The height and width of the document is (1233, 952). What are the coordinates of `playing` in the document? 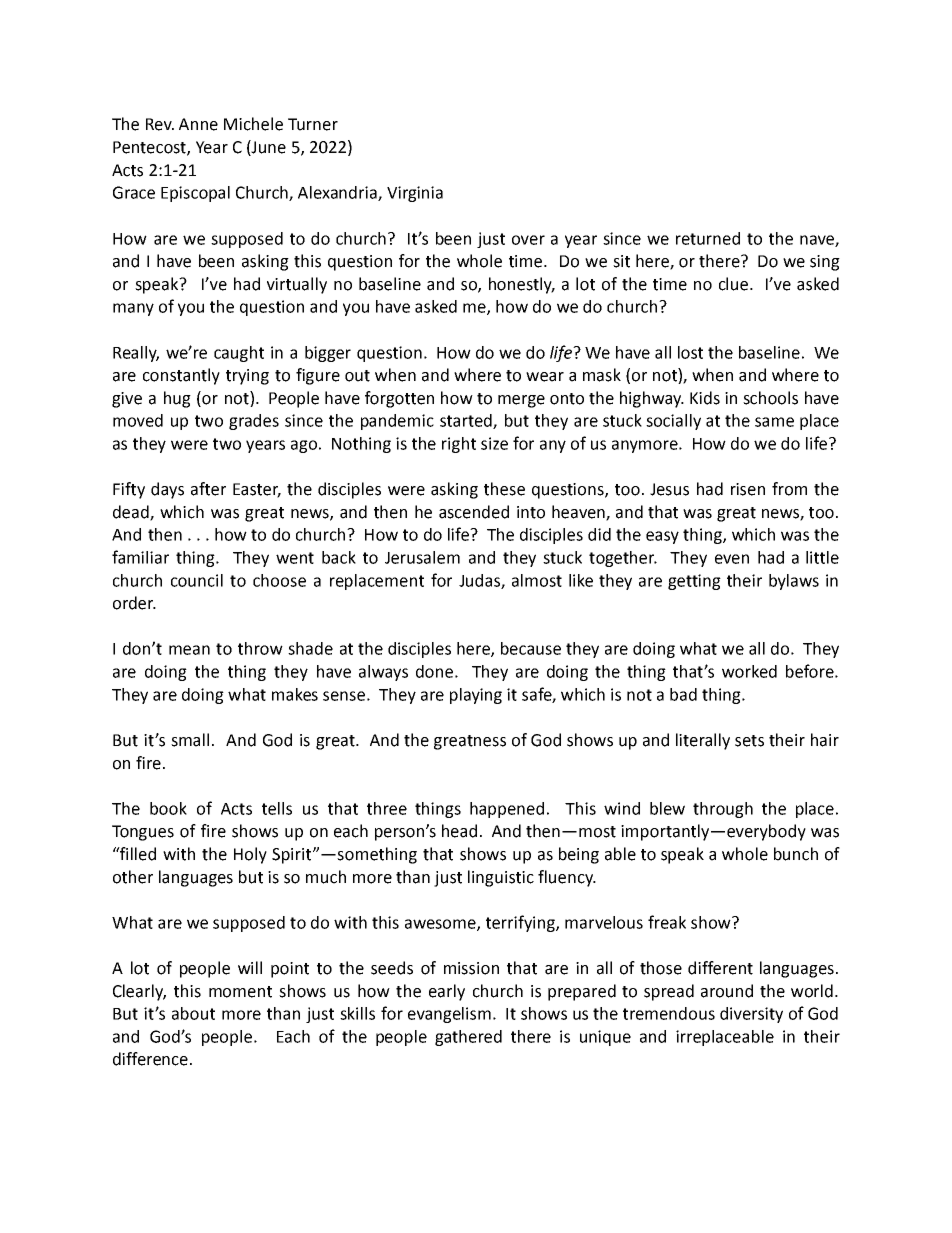 It's located at (476, 696).
